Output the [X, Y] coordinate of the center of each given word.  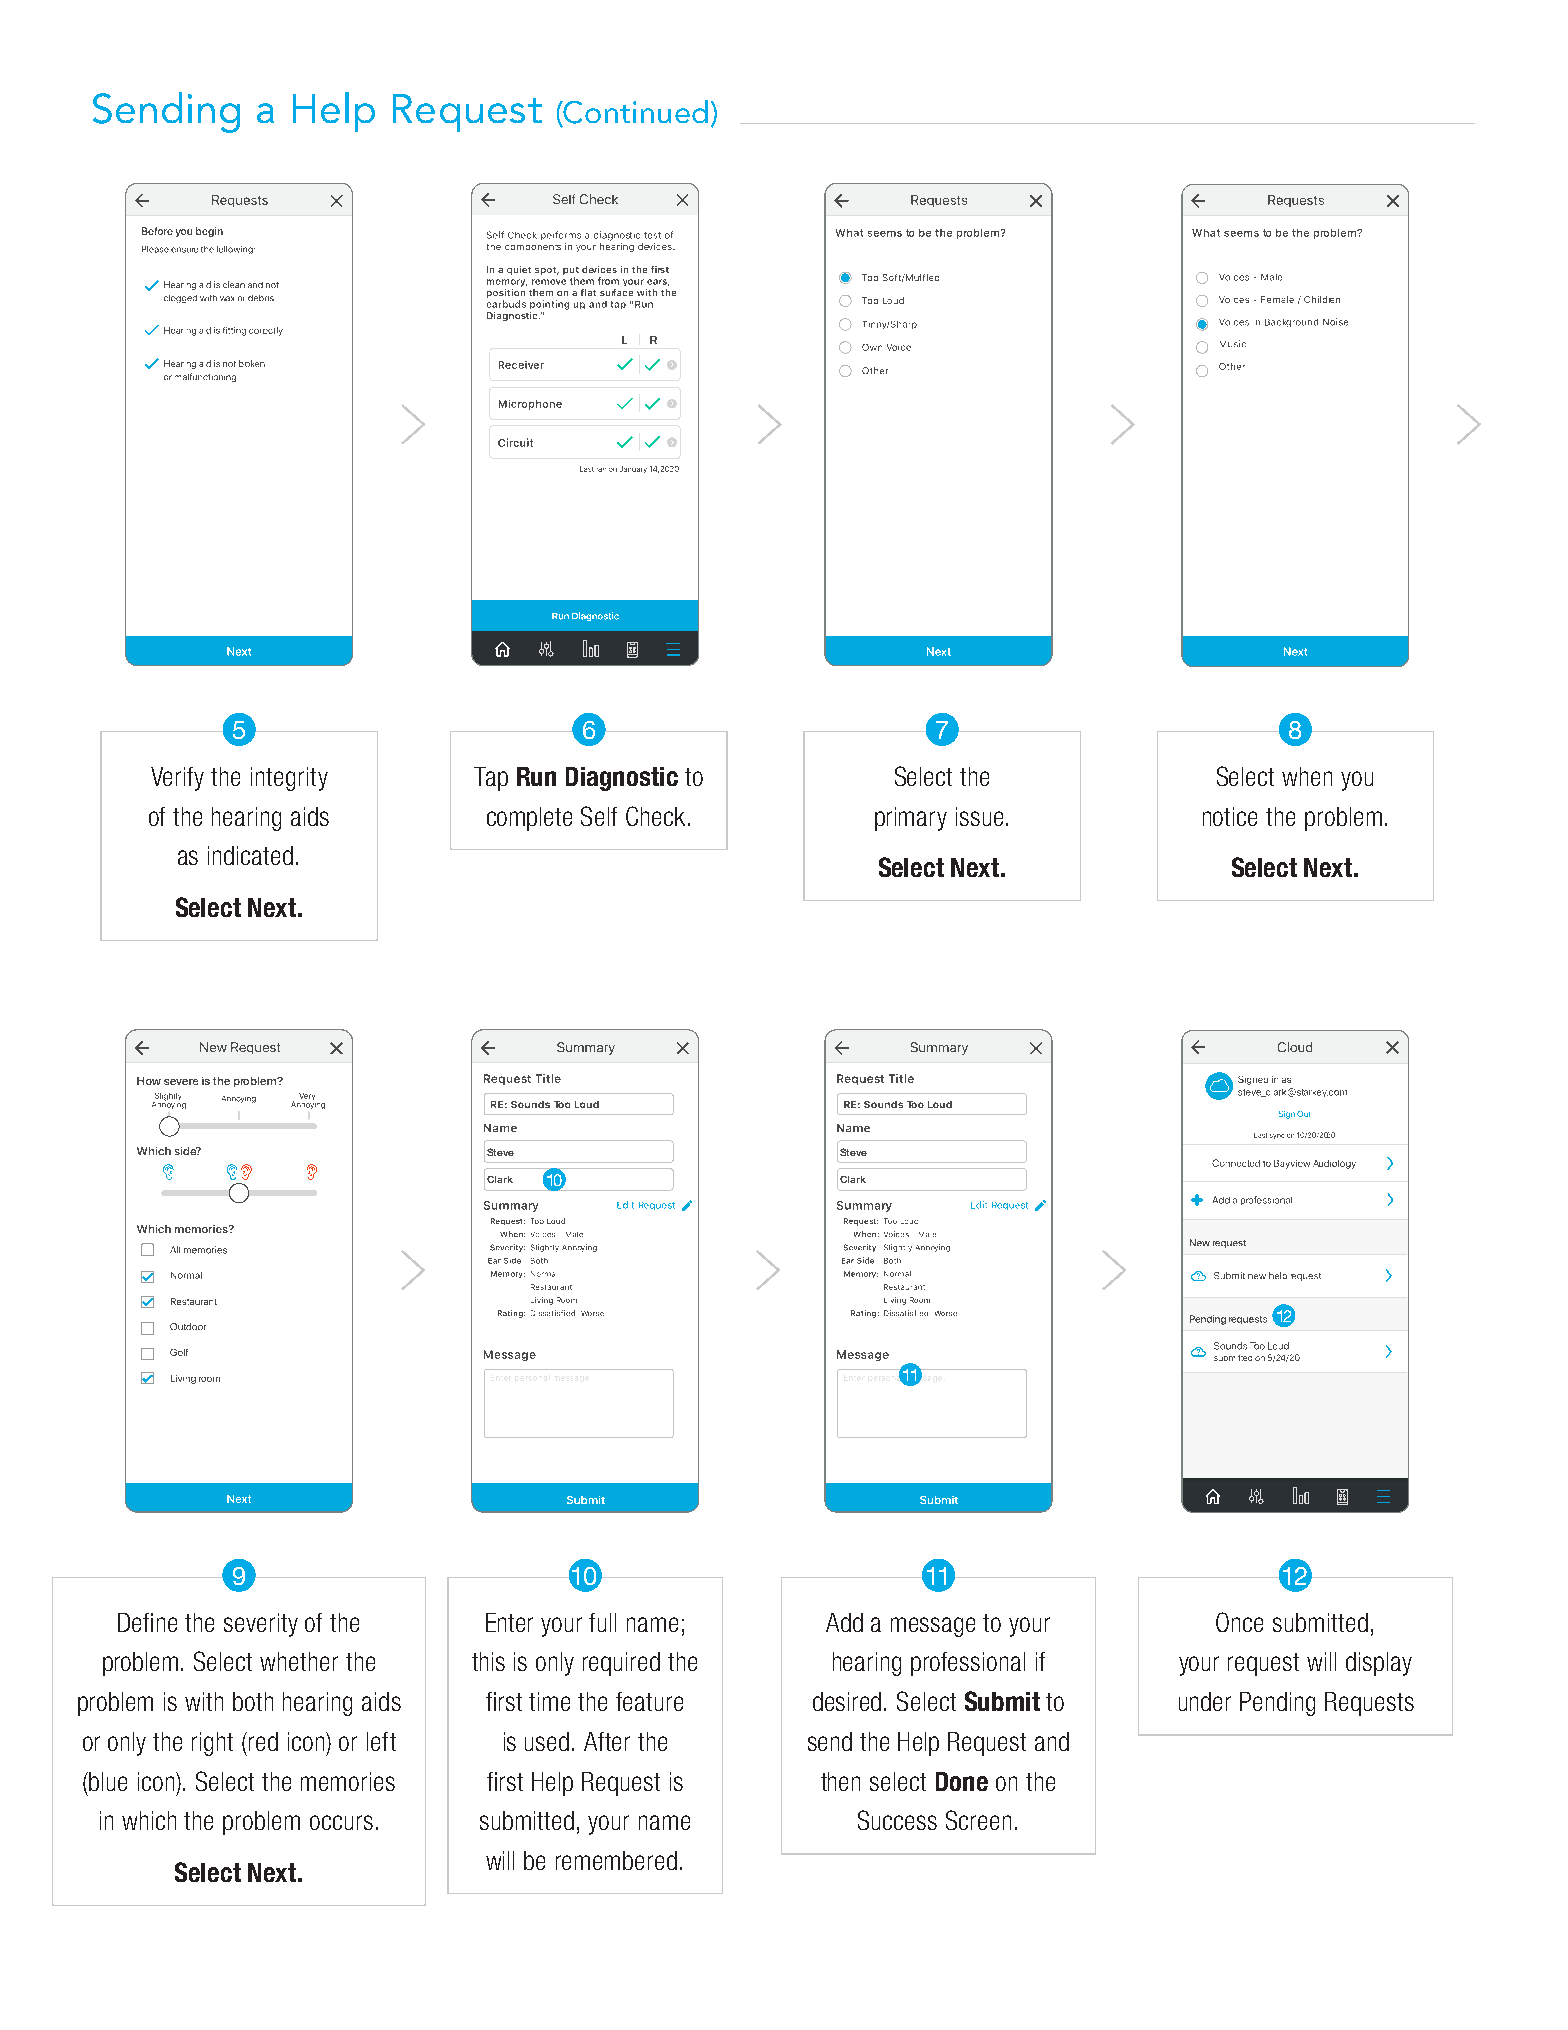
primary [911, 819]
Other [1232, 366]
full [602, 1622]
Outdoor [188, 1326]
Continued [635, 112]
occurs [341, 1822]
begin [209, 232]
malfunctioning [205, 377]
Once [1239, 1622]
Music [1233, 343]
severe [181, 1082]
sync [1277, 1136]
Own [872, 347]
